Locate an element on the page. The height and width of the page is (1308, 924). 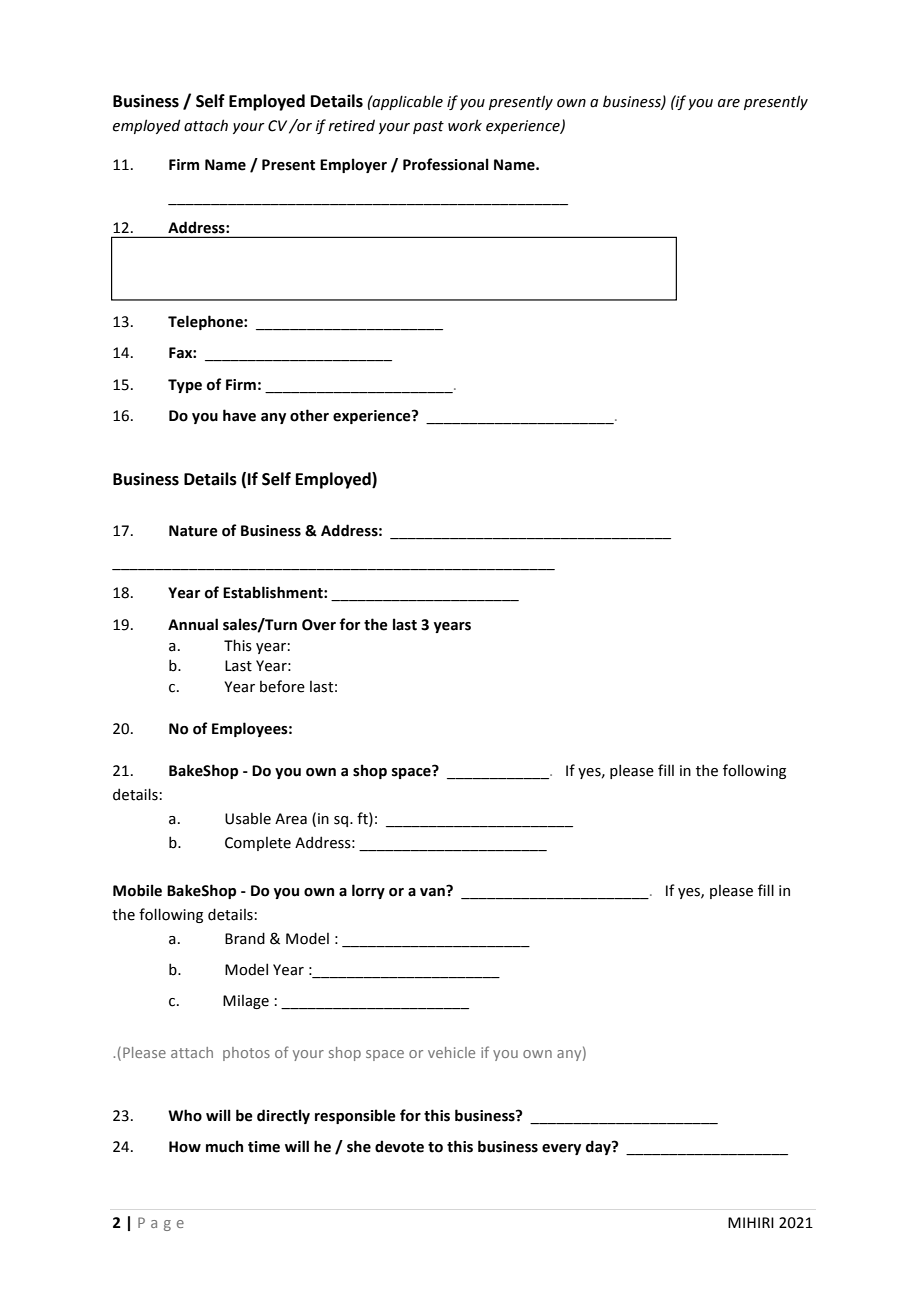
van is located at coordinates (433, 891).
